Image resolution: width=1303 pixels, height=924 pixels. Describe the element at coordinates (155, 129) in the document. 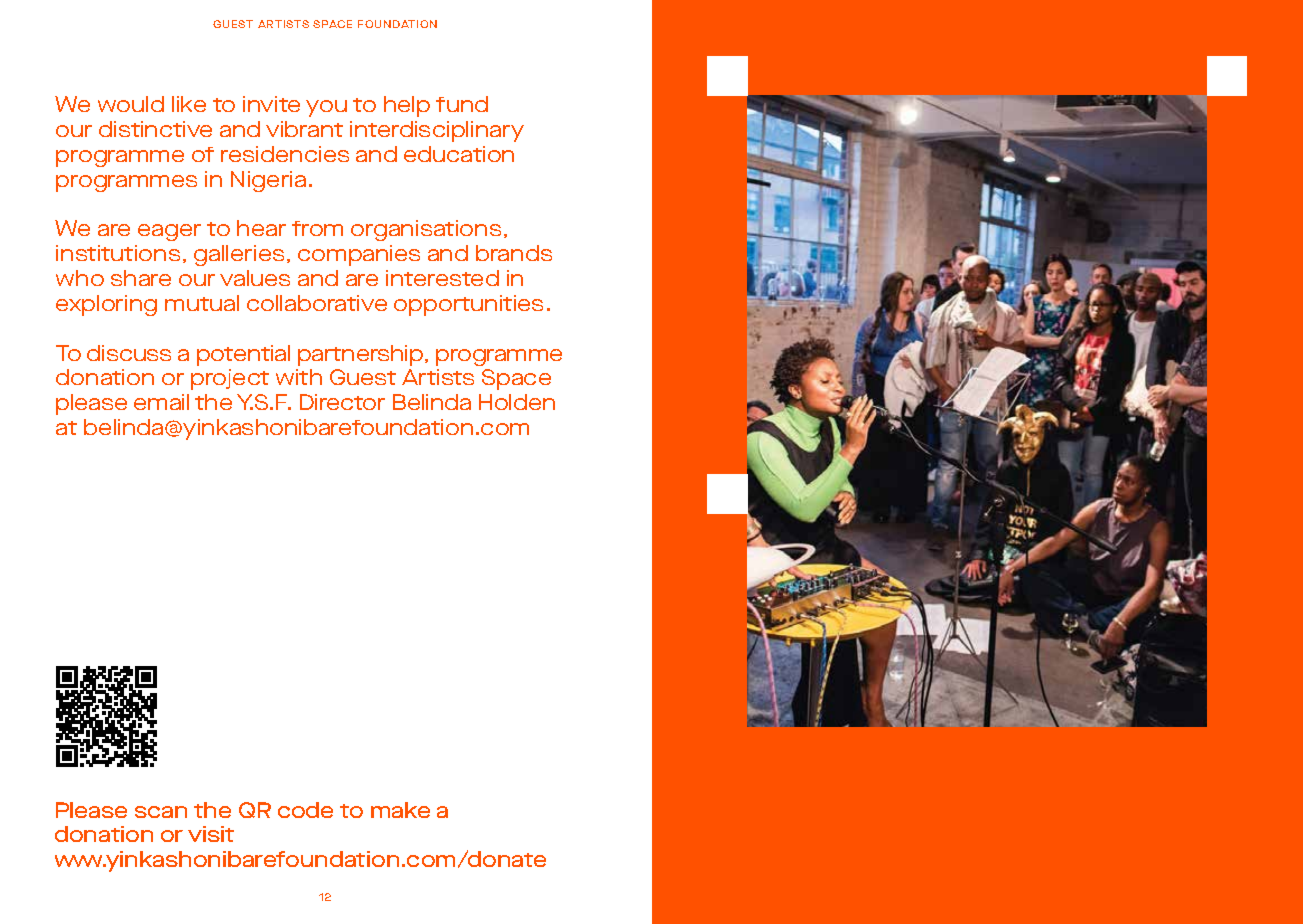

I see `distinctive` at that location.
